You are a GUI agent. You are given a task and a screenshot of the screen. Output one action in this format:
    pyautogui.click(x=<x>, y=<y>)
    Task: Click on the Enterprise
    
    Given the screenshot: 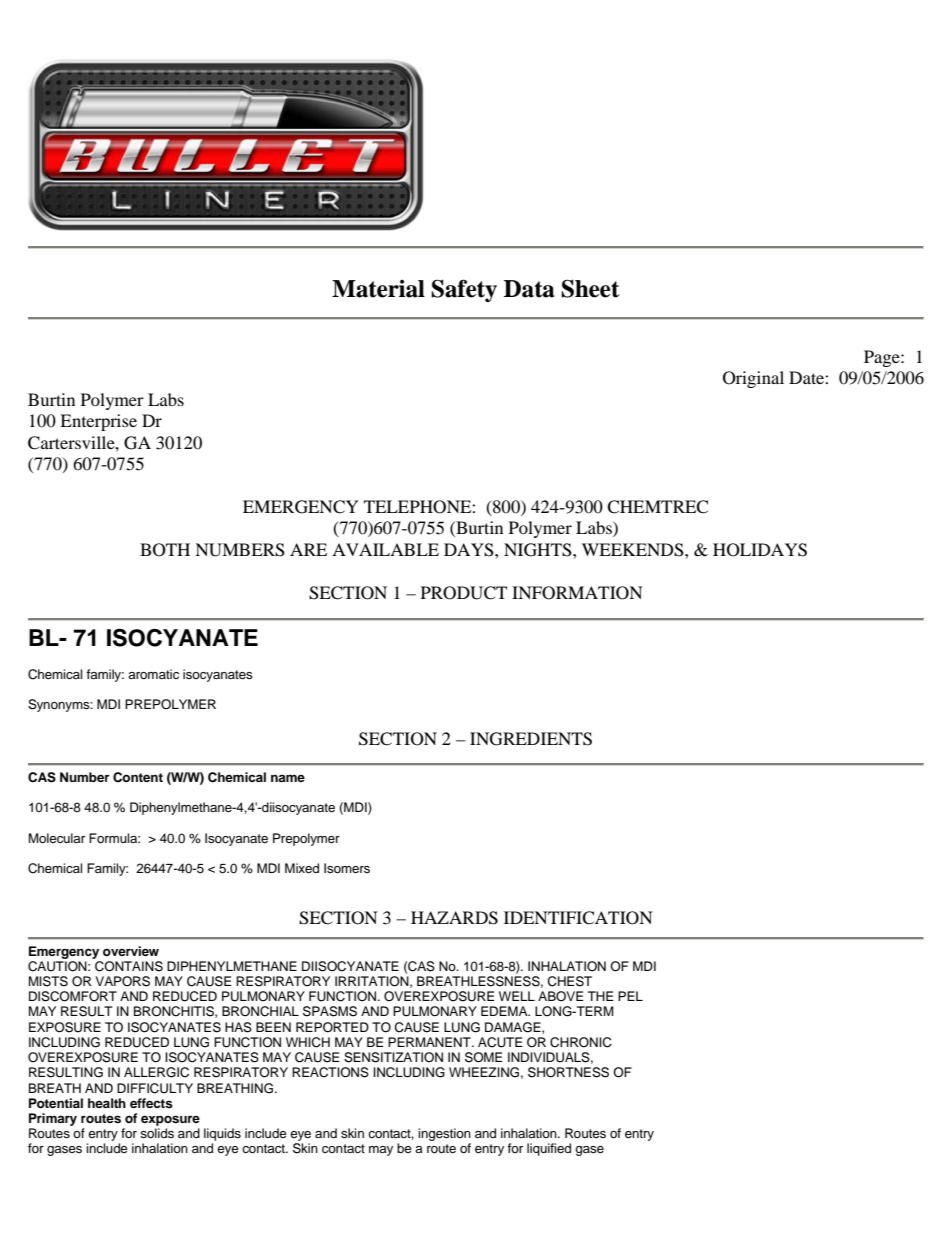 What is the action you would take?
    pyautogui.click(x=98, y=422)
